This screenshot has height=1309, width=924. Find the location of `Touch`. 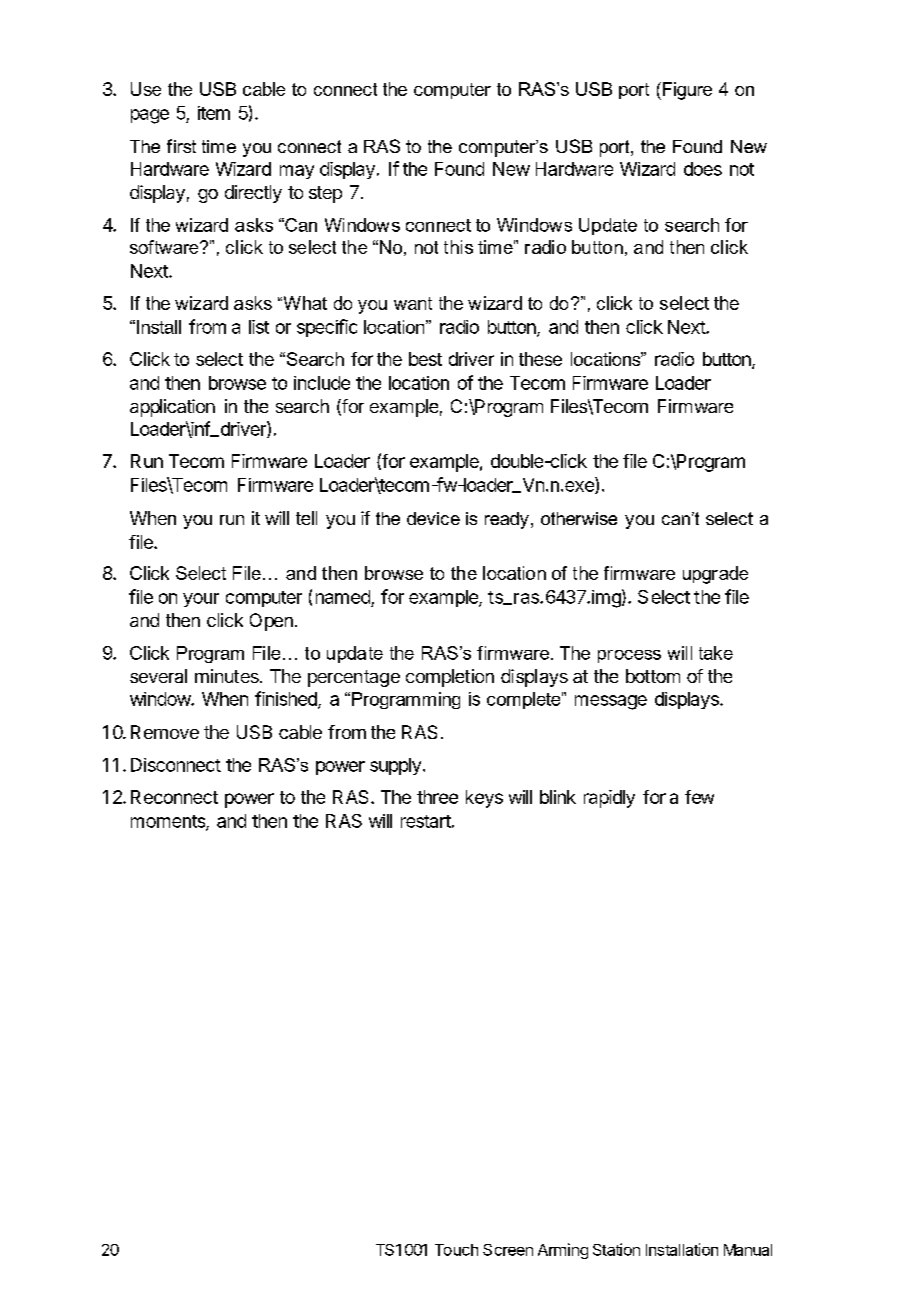

Touch is located at coordinates (456, 1250).
